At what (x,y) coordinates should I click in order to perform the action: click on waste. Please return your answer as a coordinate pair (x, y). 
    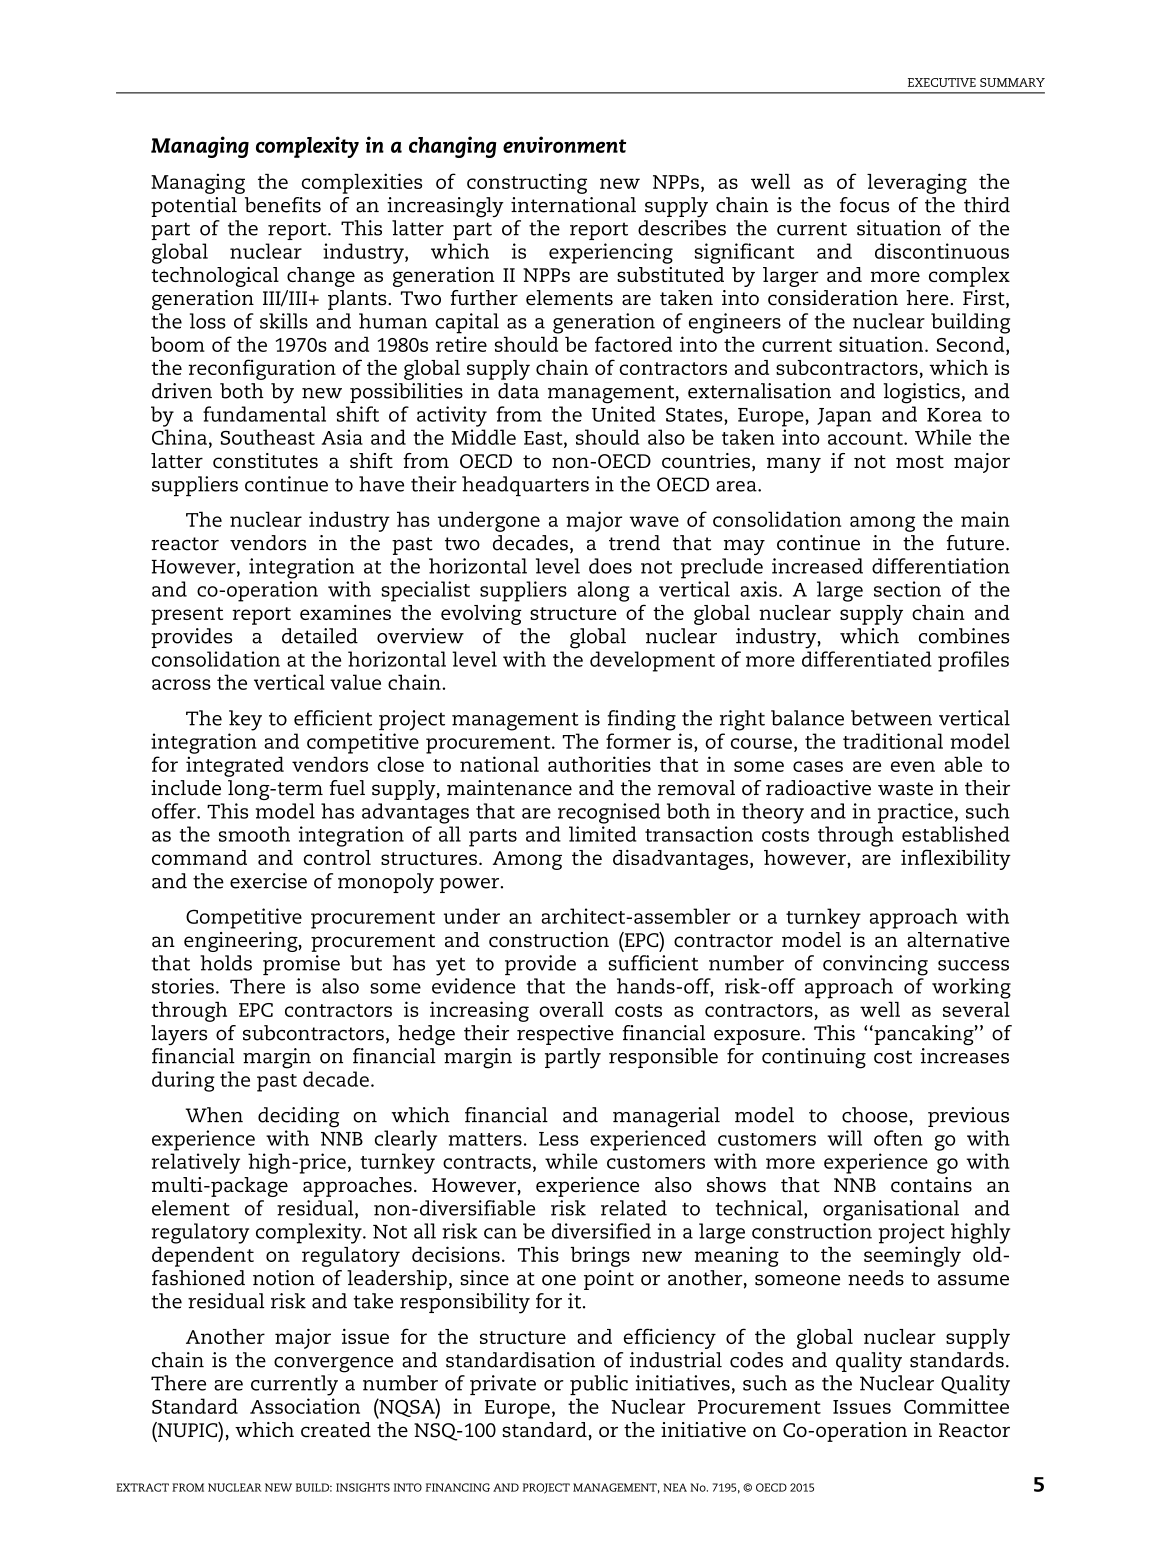
    Looking at the image, I should click on (905, 789).
